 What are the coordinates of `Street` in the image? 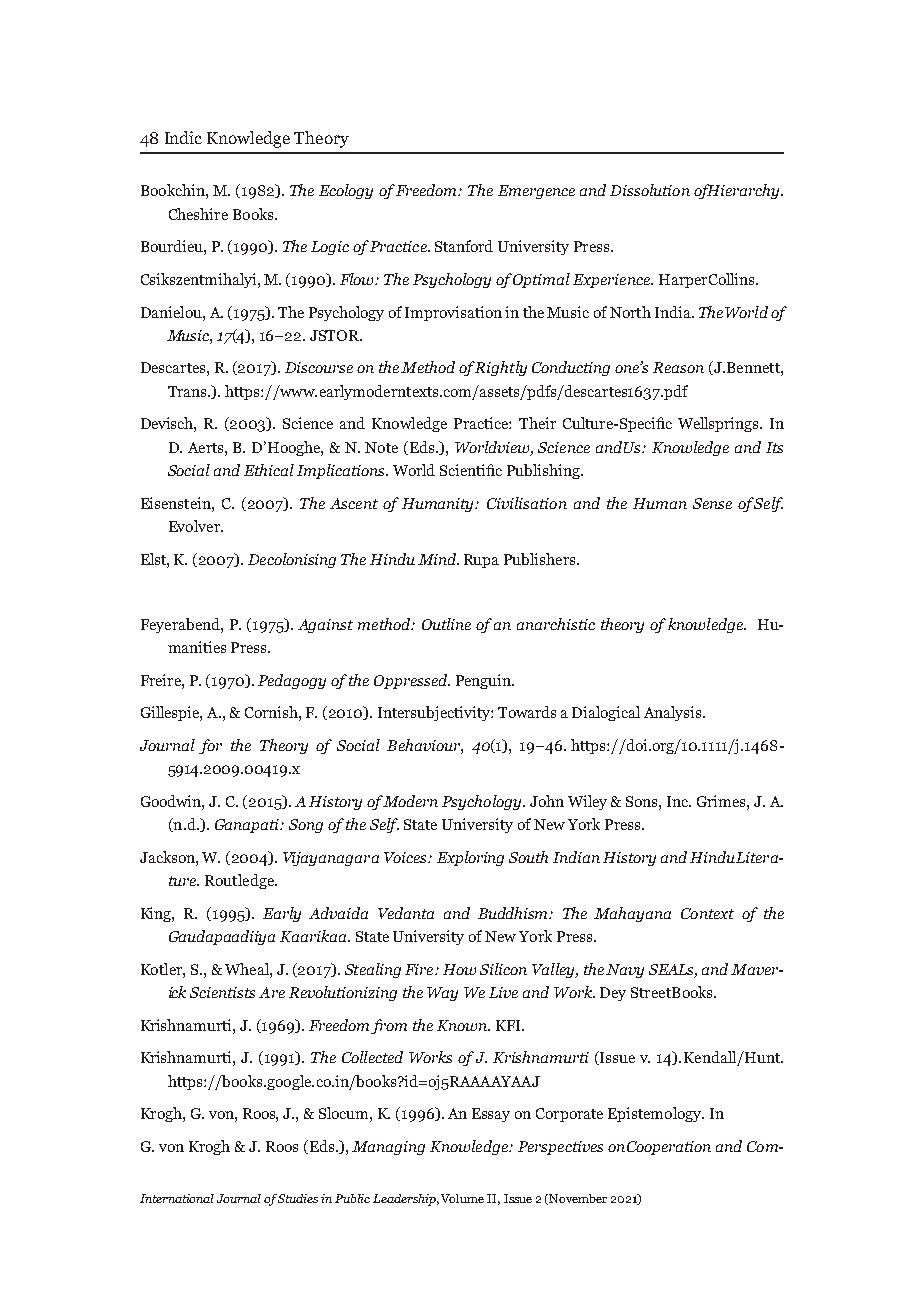 It's located at (651, 992).
